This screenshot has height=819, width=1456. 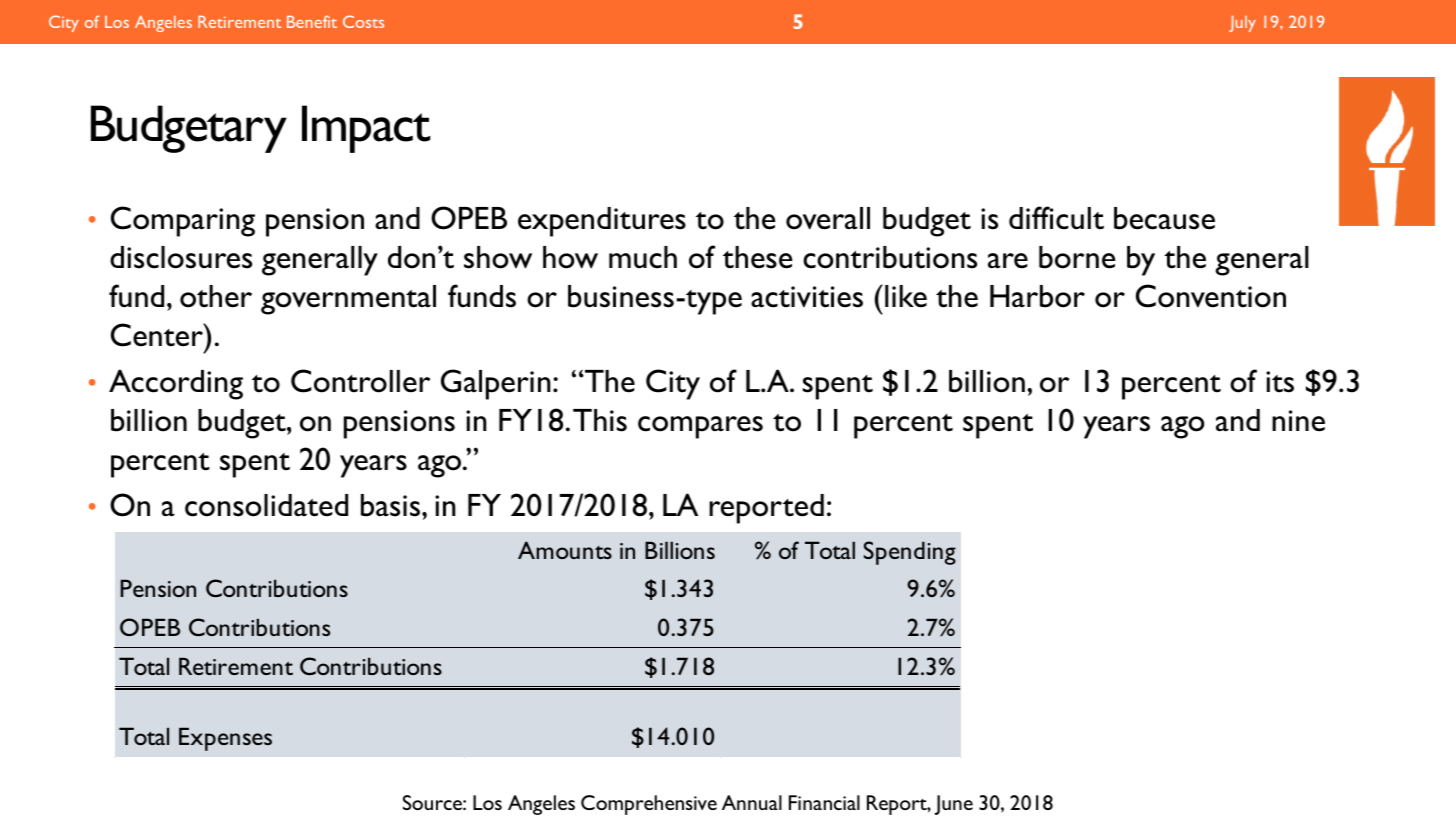 What do you see at coordinates (360, 381) in the screenshot?
I see `Controller` at bounding box center [360, 381].
